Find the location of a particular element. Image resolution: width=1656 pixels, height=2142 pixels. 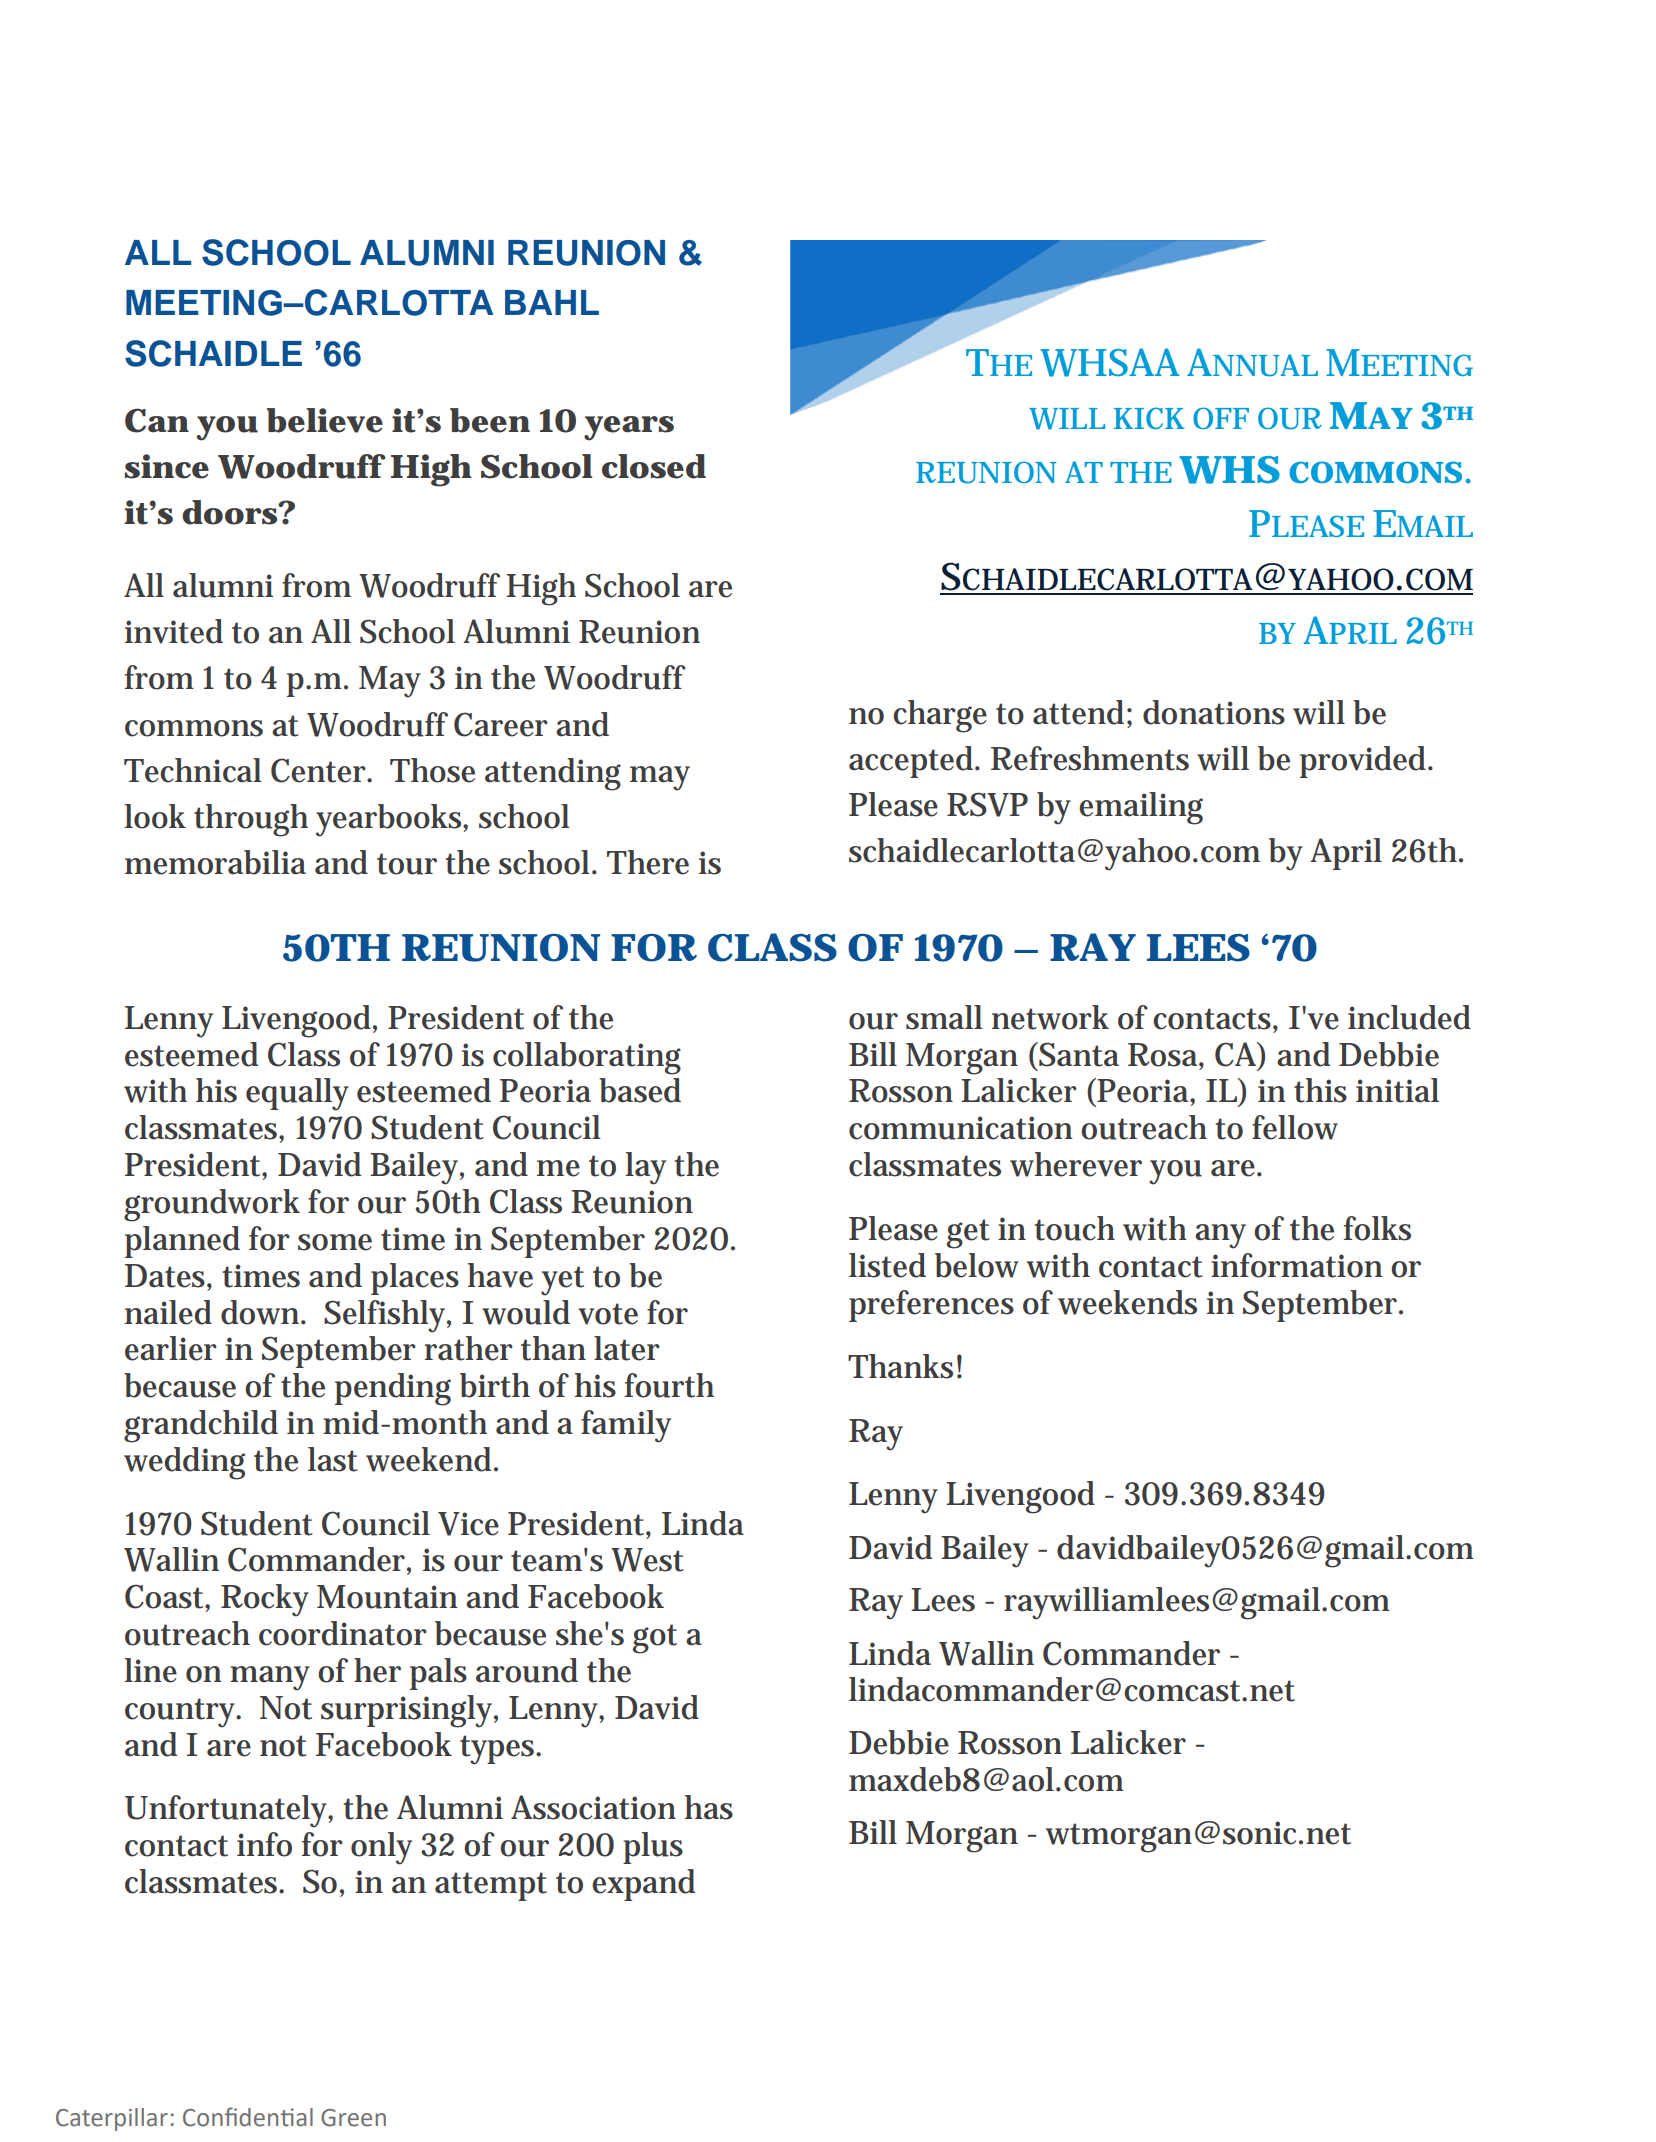

based is located at coordinates (640, 1090).
